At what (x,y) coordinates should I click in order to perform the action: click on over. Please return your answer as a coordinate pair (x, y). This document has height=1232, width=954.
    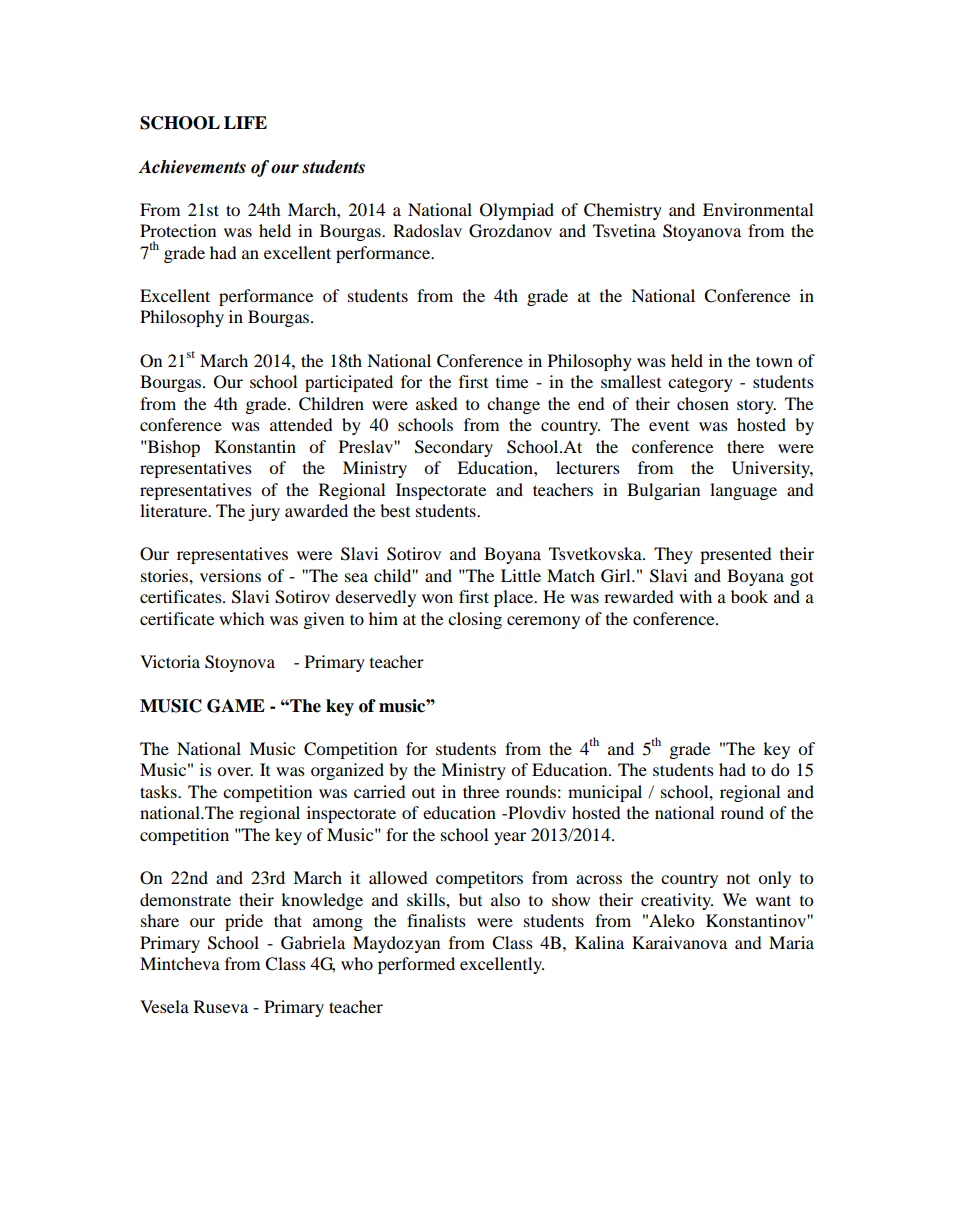
    Looking at the image, I should click on (235, 771).
